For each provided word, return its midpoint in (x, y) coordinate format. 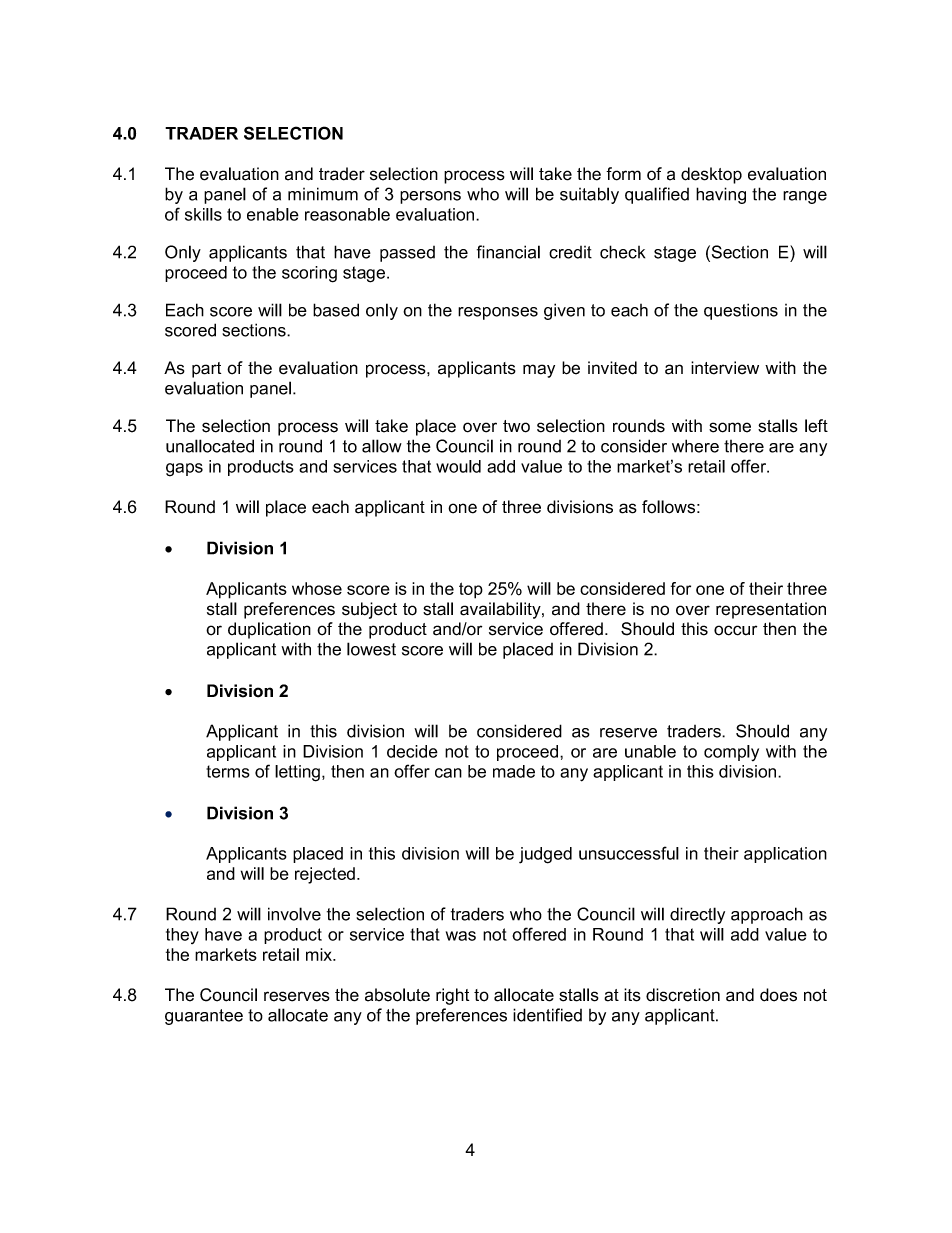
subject (369, 610)
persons (430, 197)
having (721, 195)
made (514, 771)
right (452, 996)
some (730, 427)
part (206, 370)
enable (273, 214)
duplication (269, 630)
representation (771, 610)
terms (228, 771)
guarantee (204, 1017)
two (516, 426)
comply (731, 753)
